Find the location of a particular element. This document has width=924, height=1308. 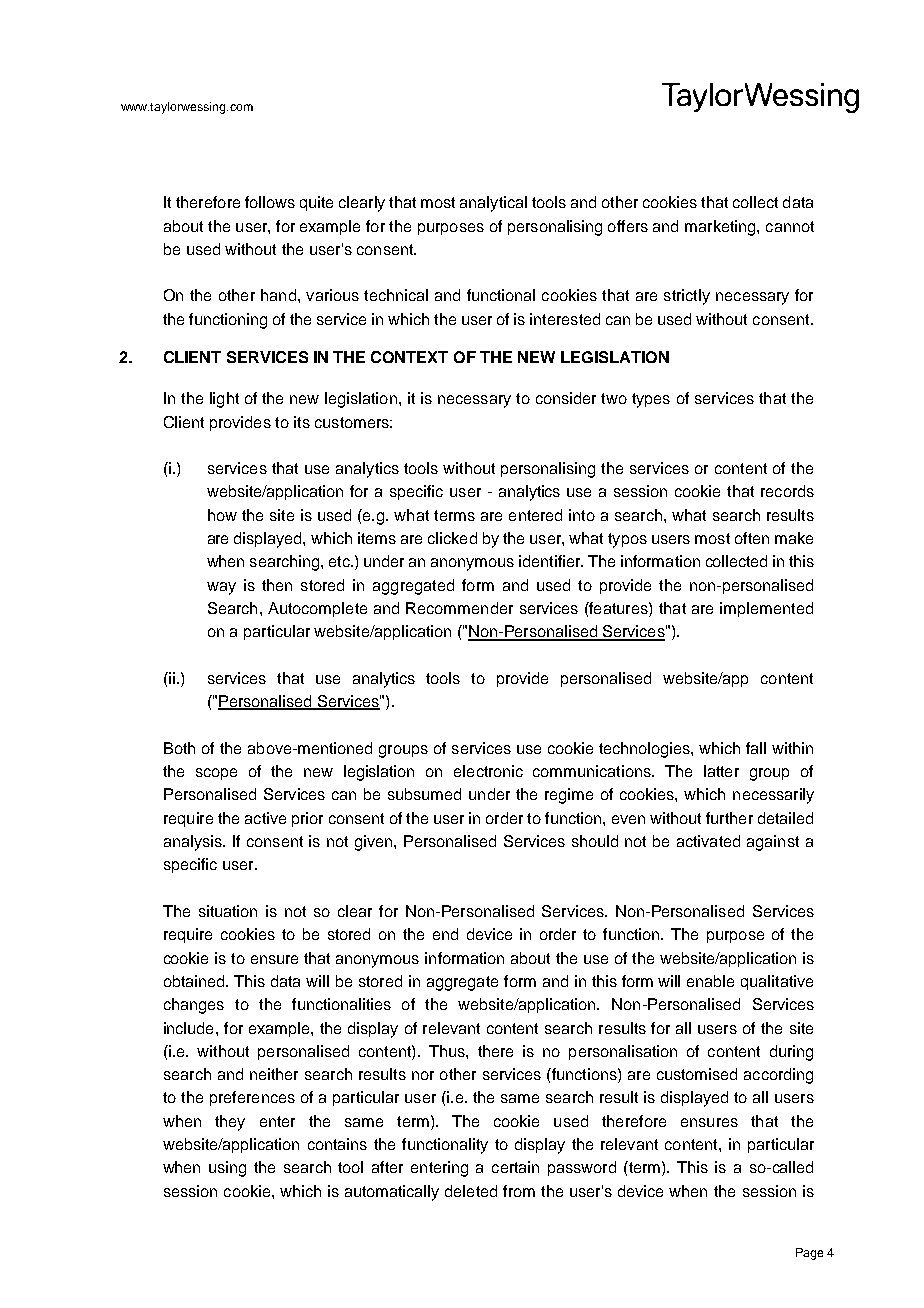

Thus is located at coordinates (448, 1051).
